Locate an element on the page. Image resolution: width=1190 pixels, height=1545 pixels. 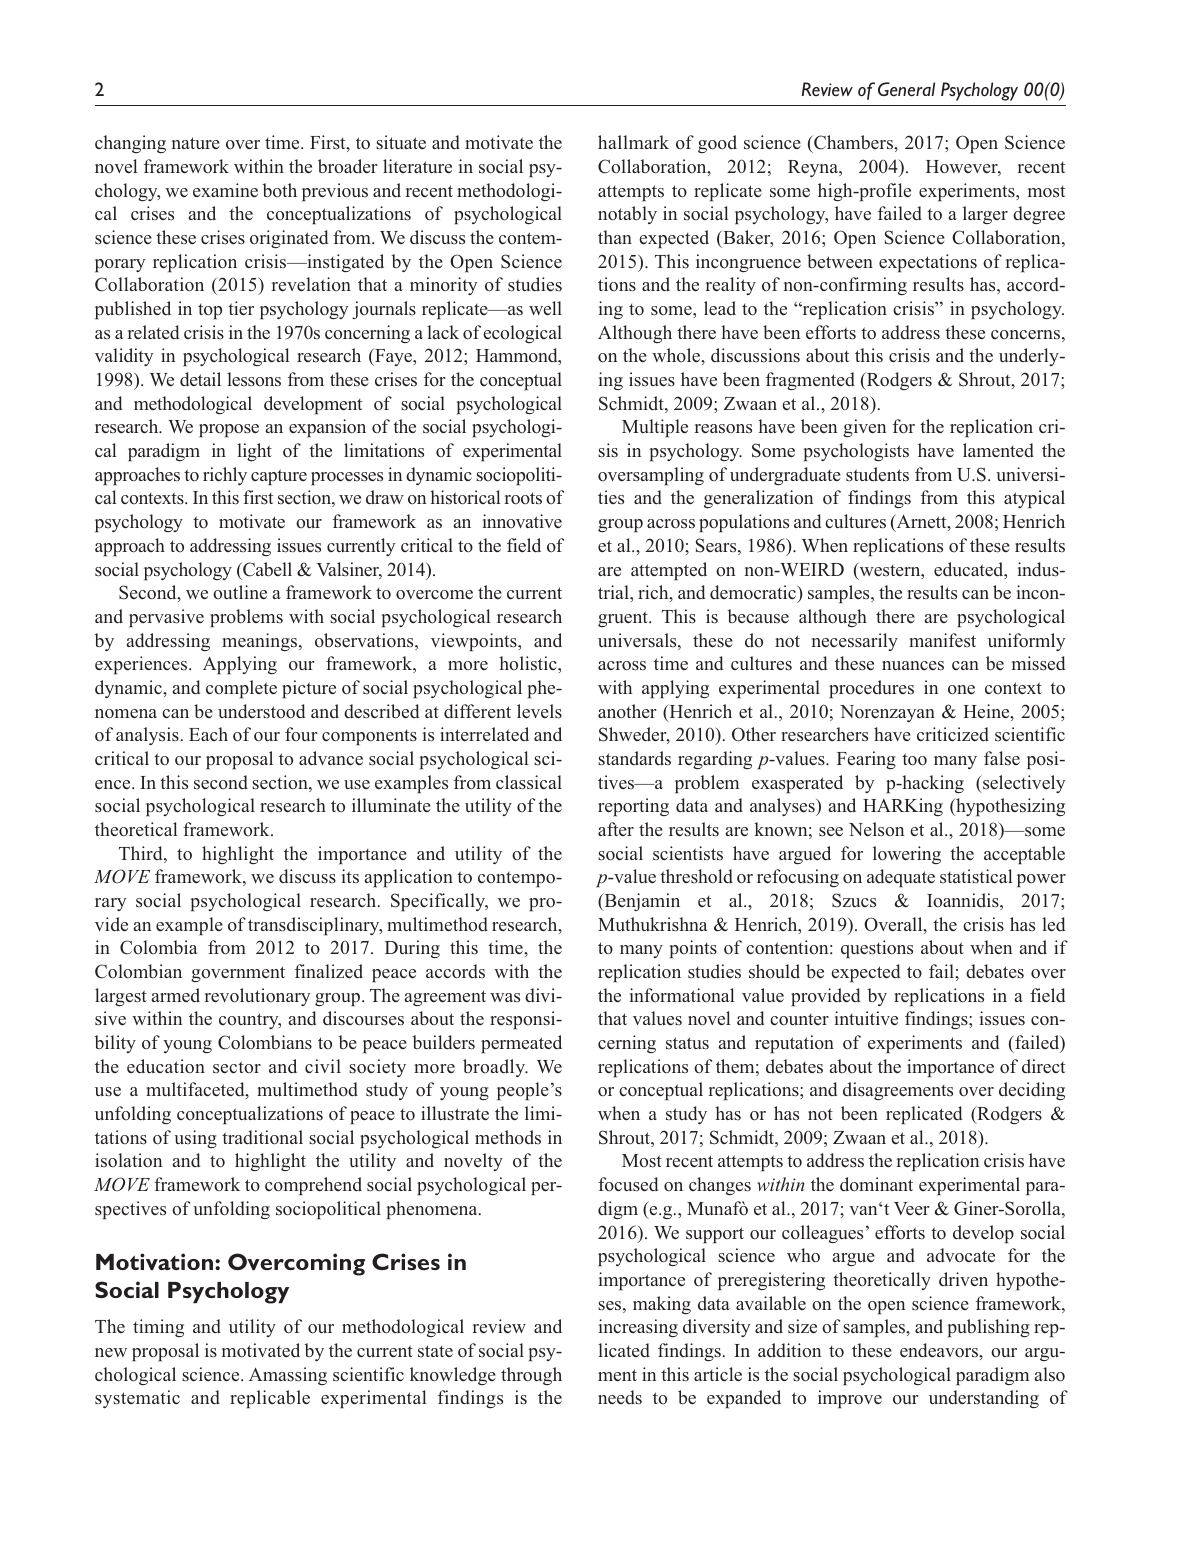
Each is located at coordinates (208, 734).
